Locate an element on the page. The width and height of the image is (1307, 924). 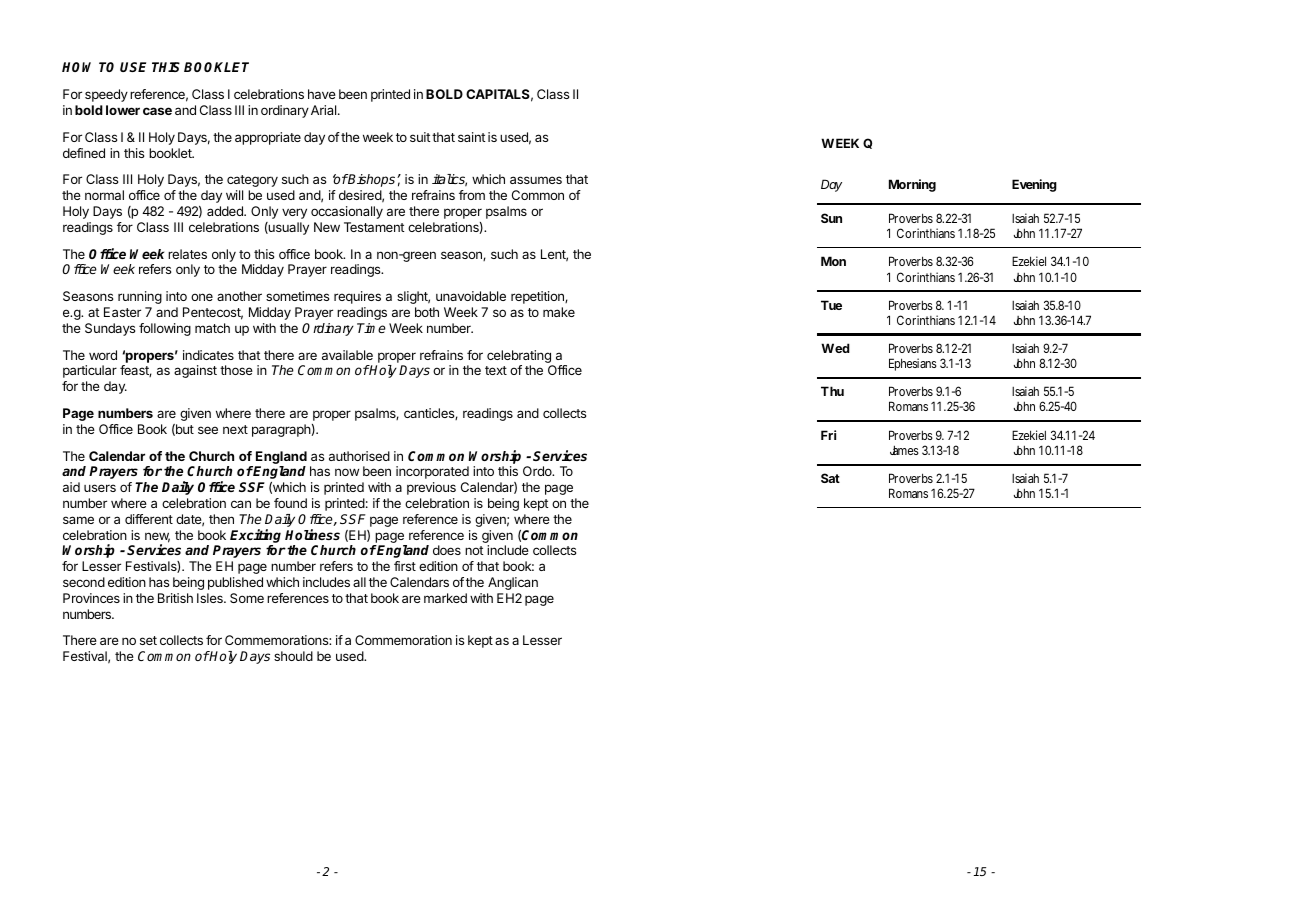
relates is located at coordinates (187, 254).
